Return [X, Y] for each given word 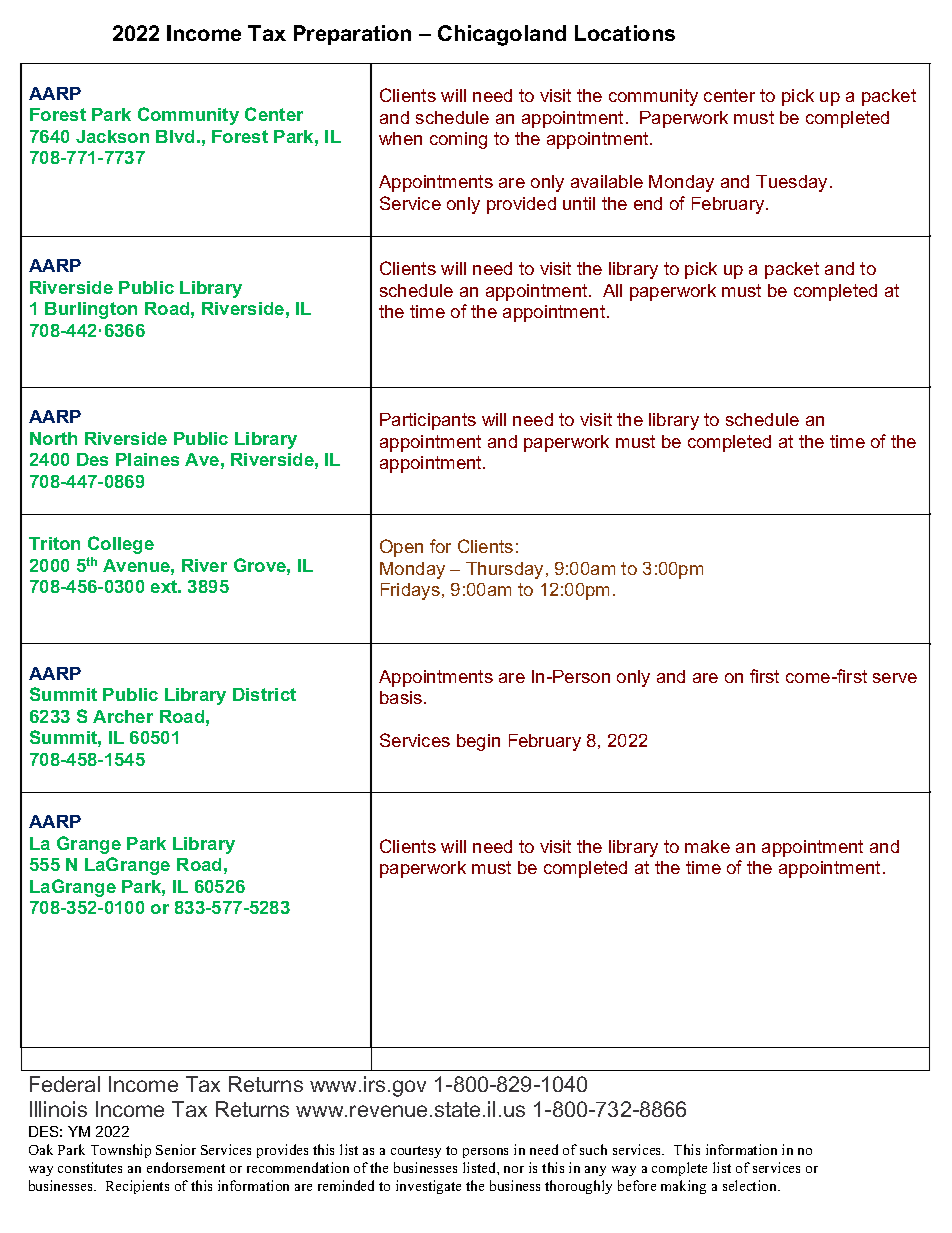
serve [895, 678]
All [612, 290]
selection [751, 1185]
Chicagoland [502, 35]
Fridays [410, 591]
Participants [428, 421]
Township [121, 1151]
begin [478, 742]
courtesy [416, 1152]
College [121, 545]
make [707, 846]
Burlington [91, 310]
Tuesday [793, 183]
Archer [123, 716]
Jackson [112, 136]
